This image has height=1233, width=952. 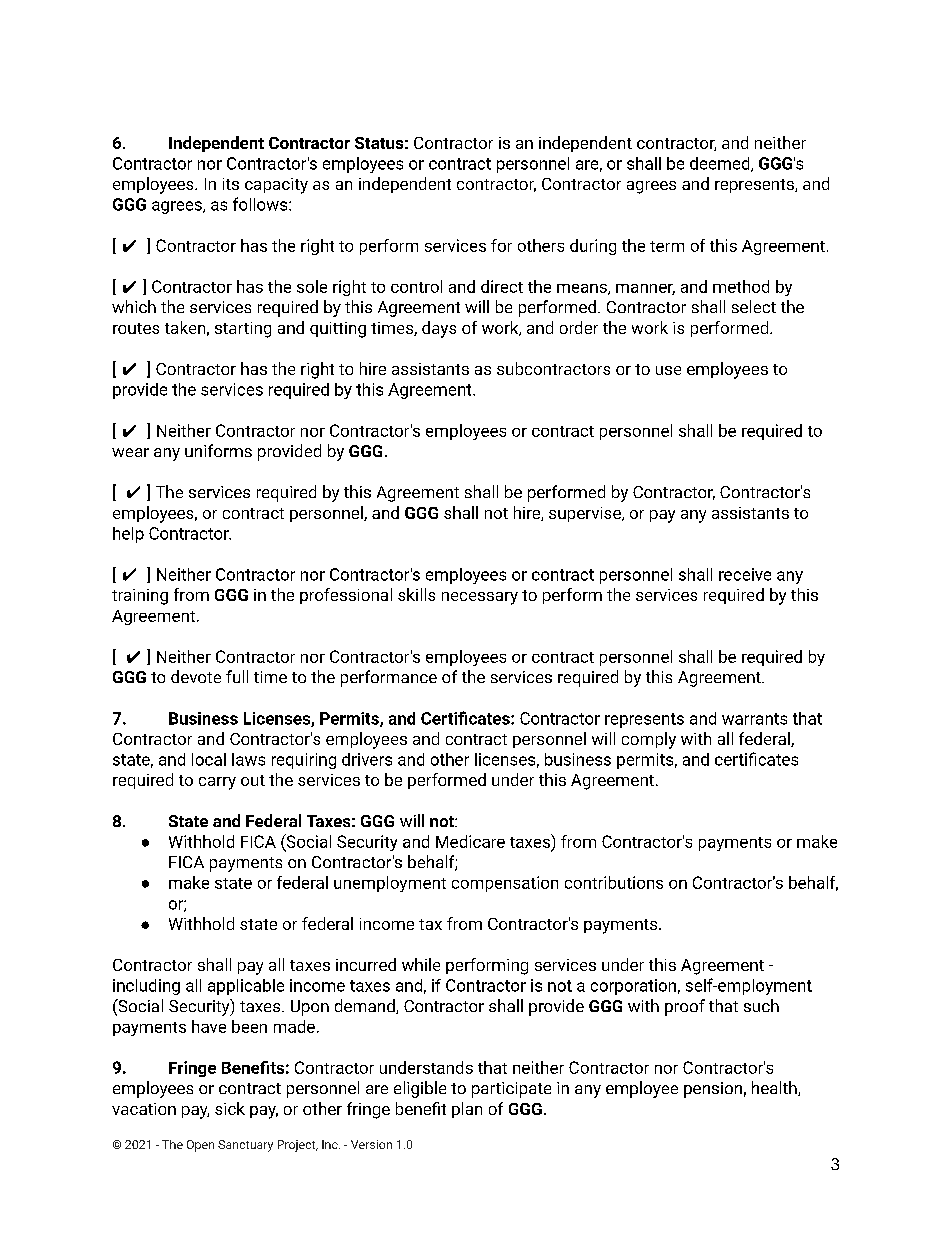 I want to click on warrants, so click(x=754, y=719).
